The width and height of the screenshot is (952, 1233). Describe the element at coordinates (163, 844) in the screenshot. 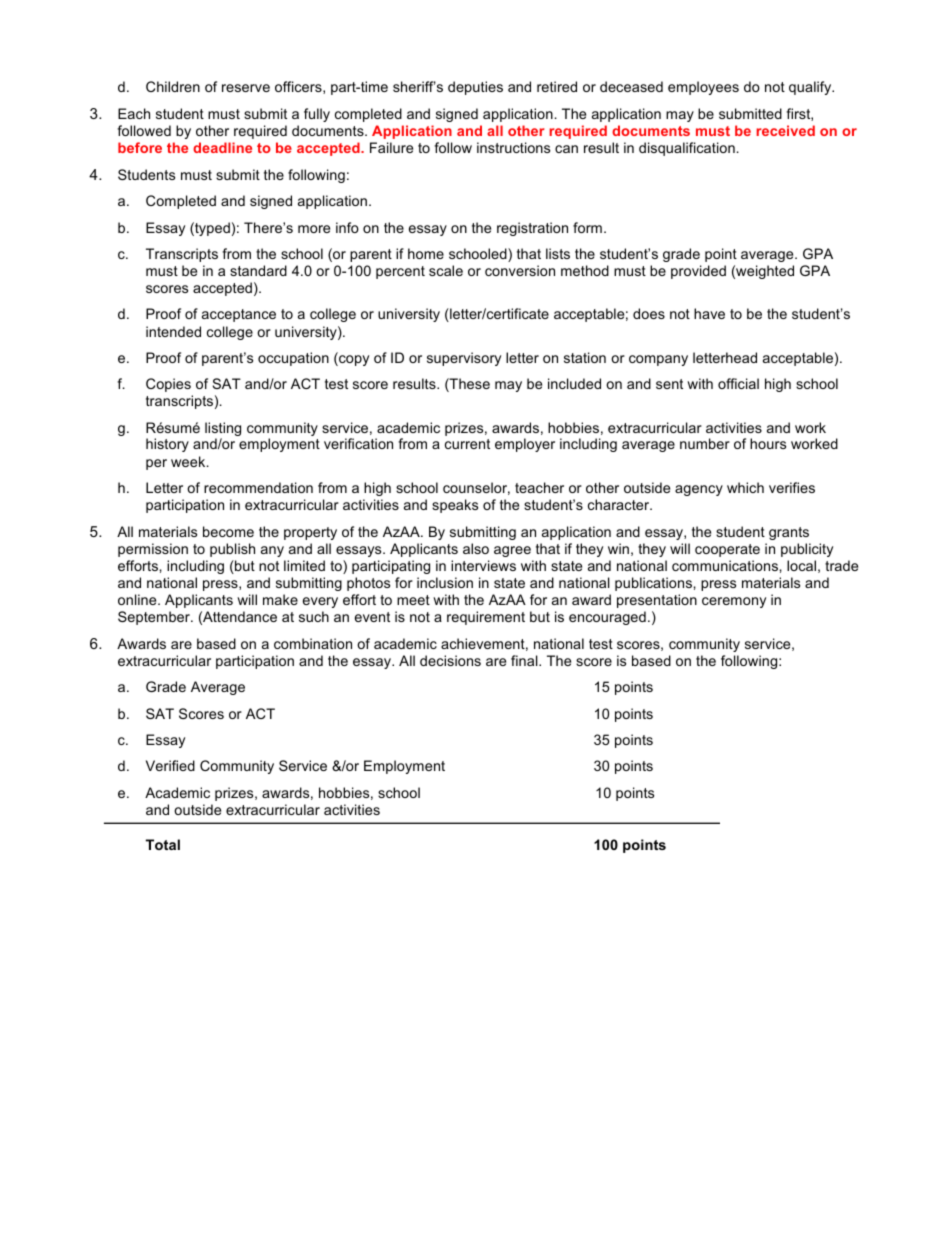

I see `Total` at that location.
